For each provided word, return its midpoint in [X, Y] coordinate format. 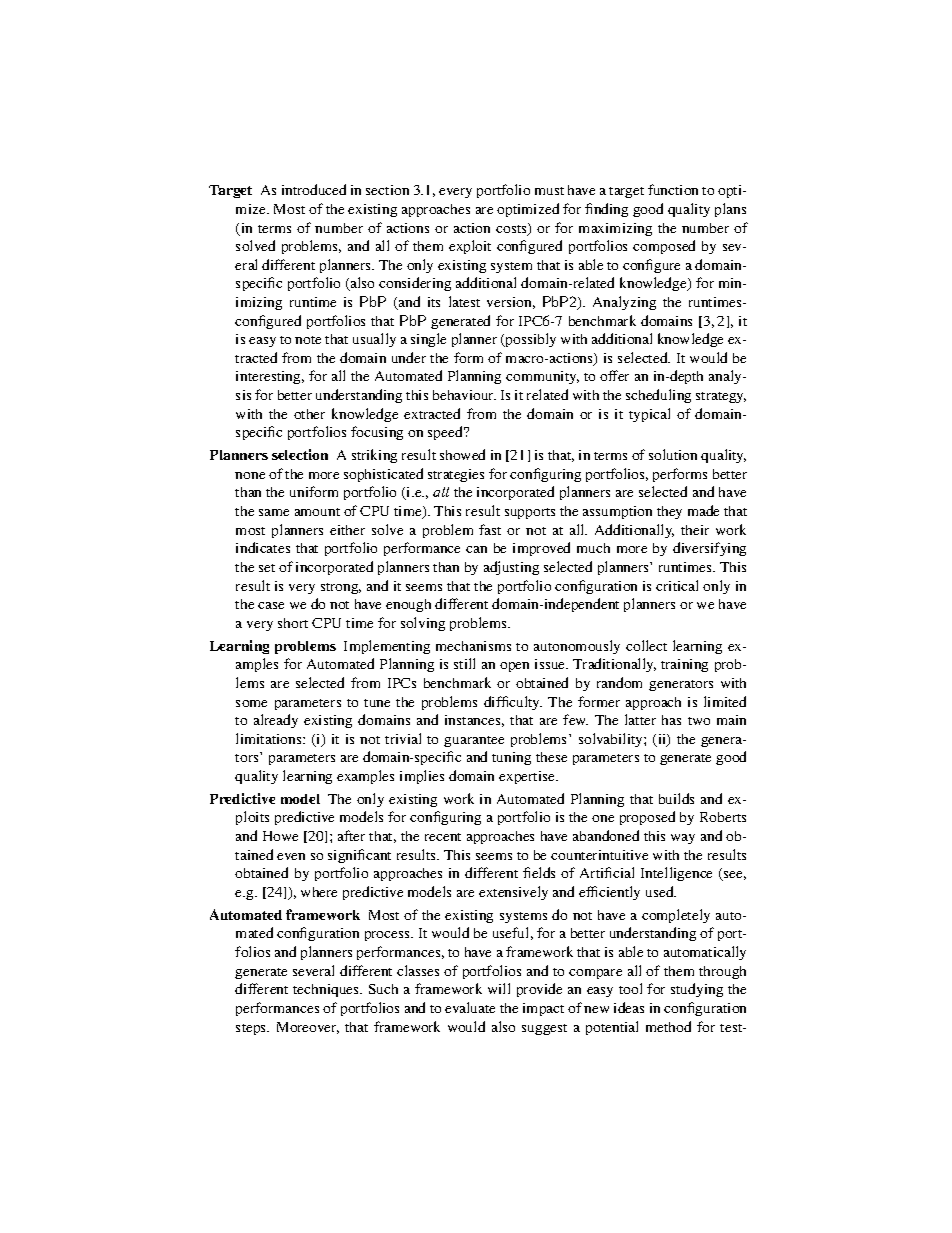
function [673, 189]
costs [512, 229]
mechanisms [473, 646]
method [668, 1026]
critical [677, 585]
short [293, 623]
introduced [314, 189]
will [499, 988]
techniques [327, 990]
